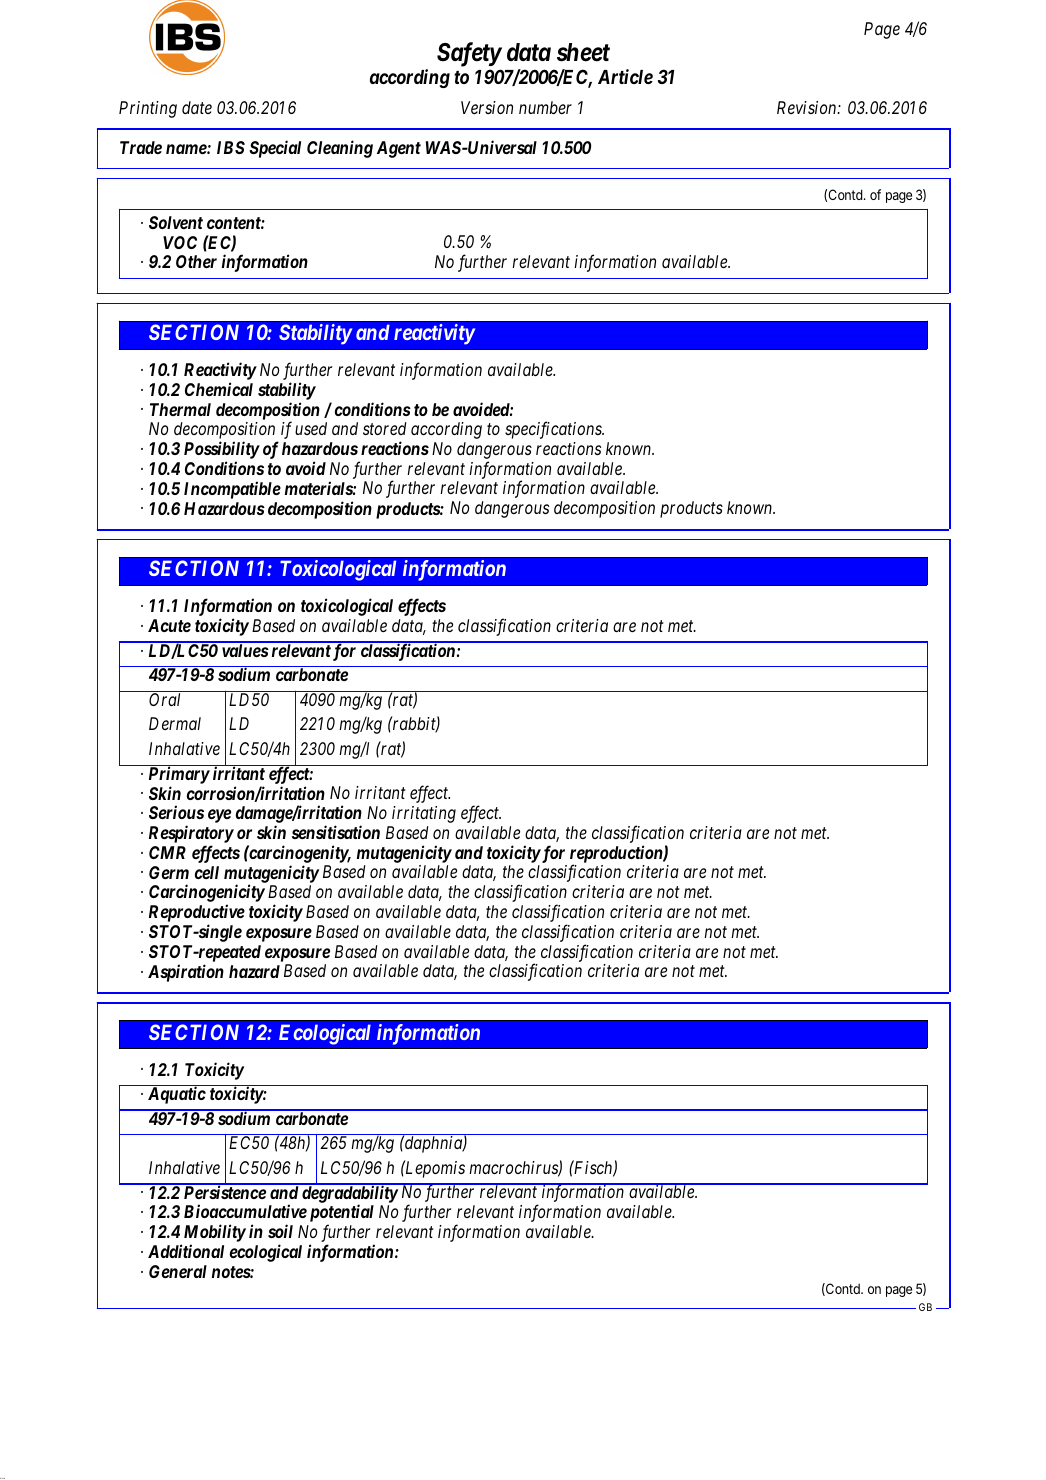  I want to click on stored, so click(385, 428).
